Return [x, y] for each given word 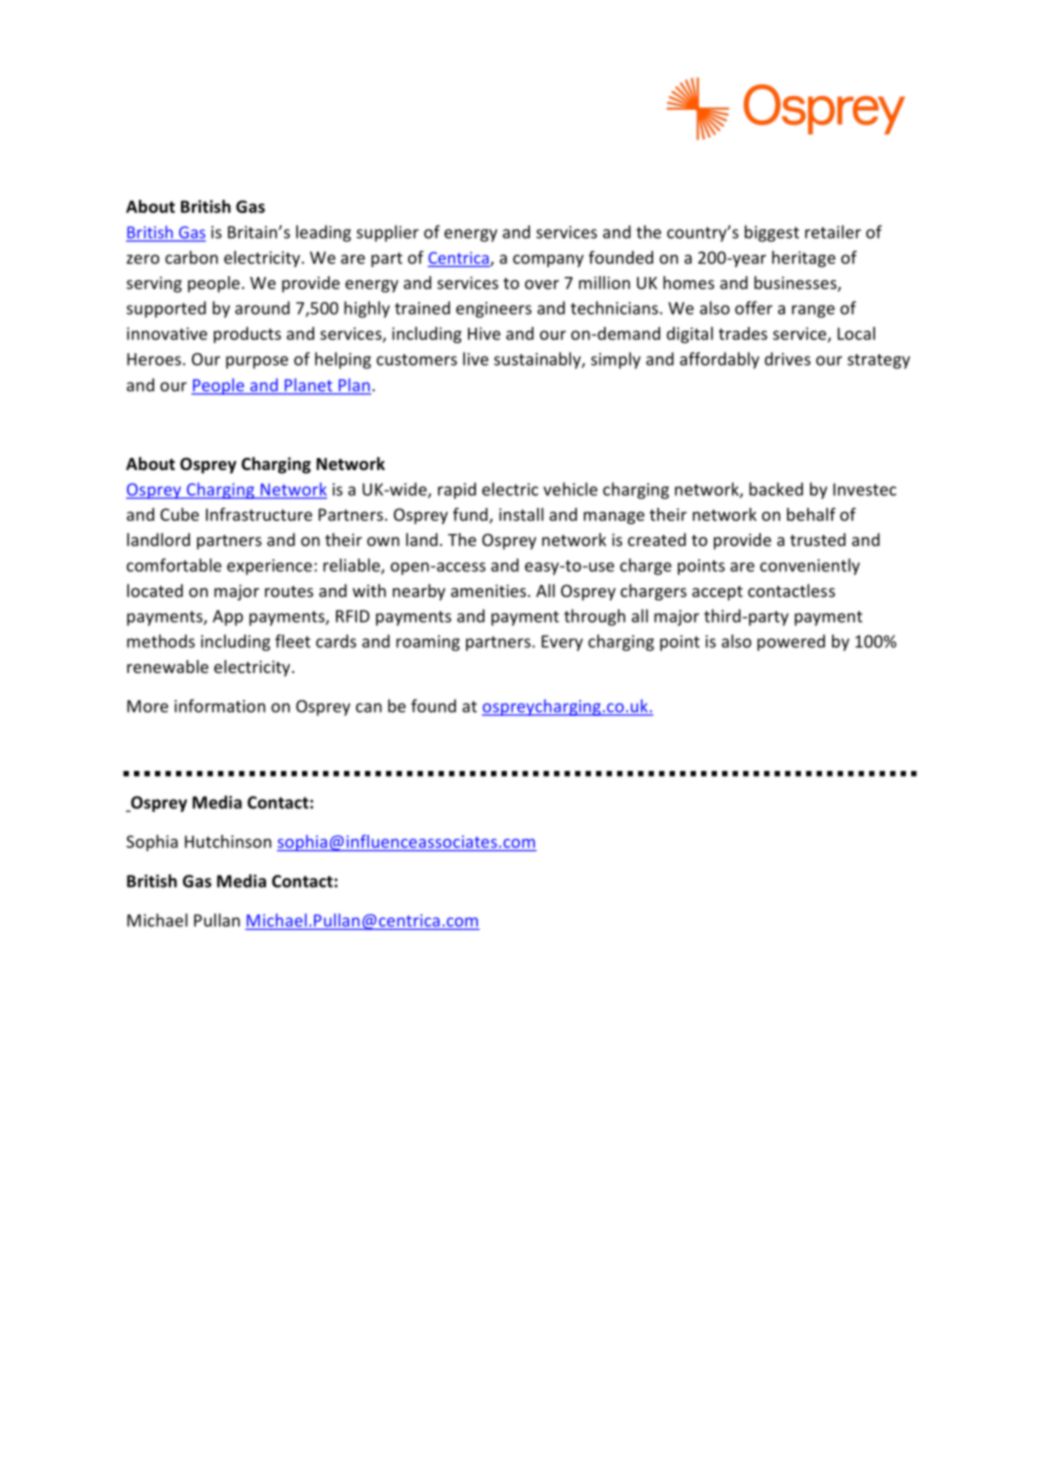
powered [791, 642]
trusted [818, 539]
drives [788, 359]
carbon [191, 257]
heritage [804, 259]
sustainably [538, 360]
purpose [257, 362]
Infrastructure [259, 514]
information [220, 706]
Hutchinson [228, 841]
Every [562, 643]
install [521, 514]
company [548, 260]
